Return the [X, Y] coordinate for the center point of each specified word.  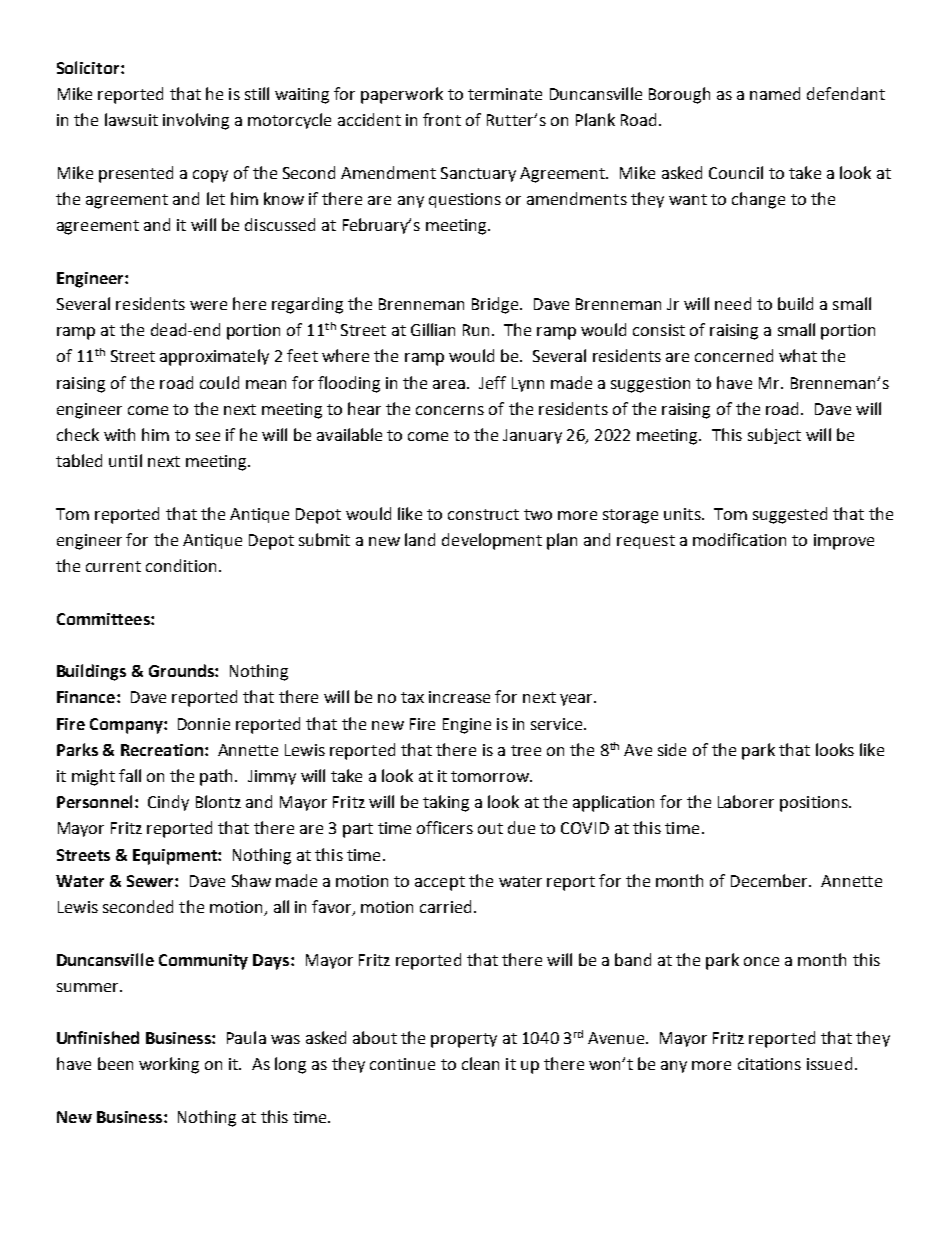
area [449, 384]
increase [459, 697]
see [208, 436]
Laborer [746, 801]
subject [774, 436]
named [775, 93]
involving [196, 121]
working [169, 1065]
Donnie [204, 724]
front [442, 119]
